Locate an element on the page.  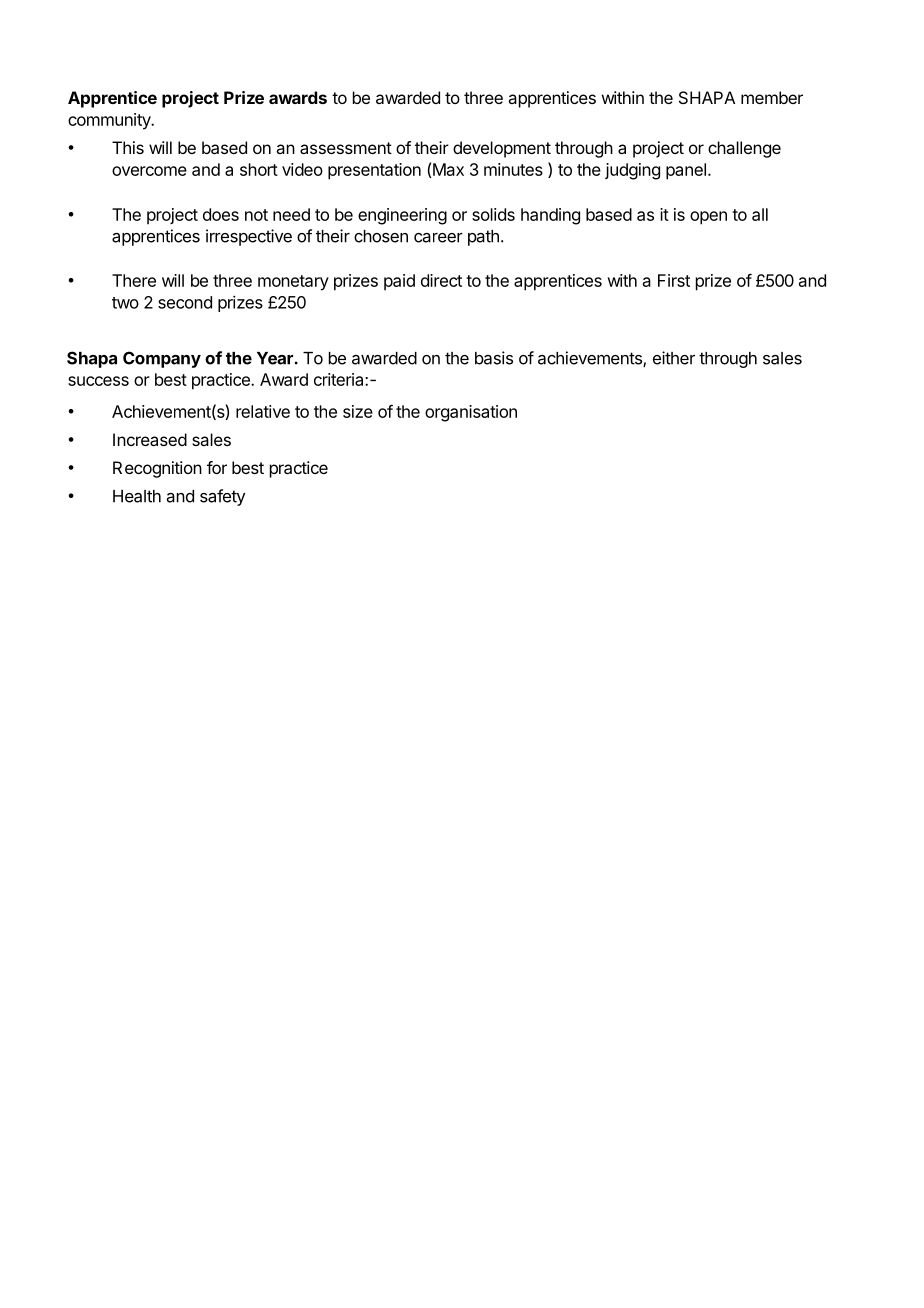
development is located at coordinates (502, 149).
